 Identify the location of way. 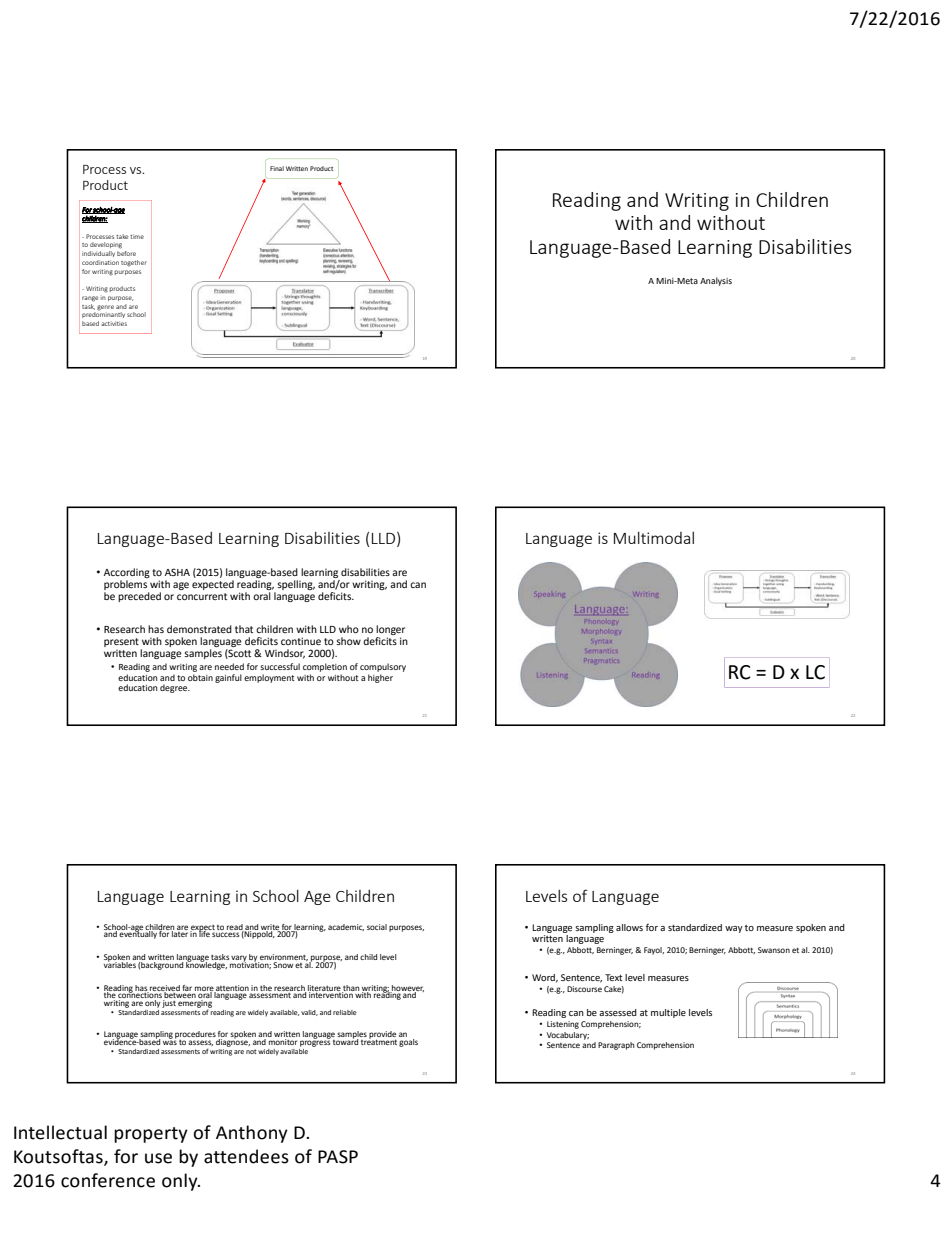
(734, 929).
